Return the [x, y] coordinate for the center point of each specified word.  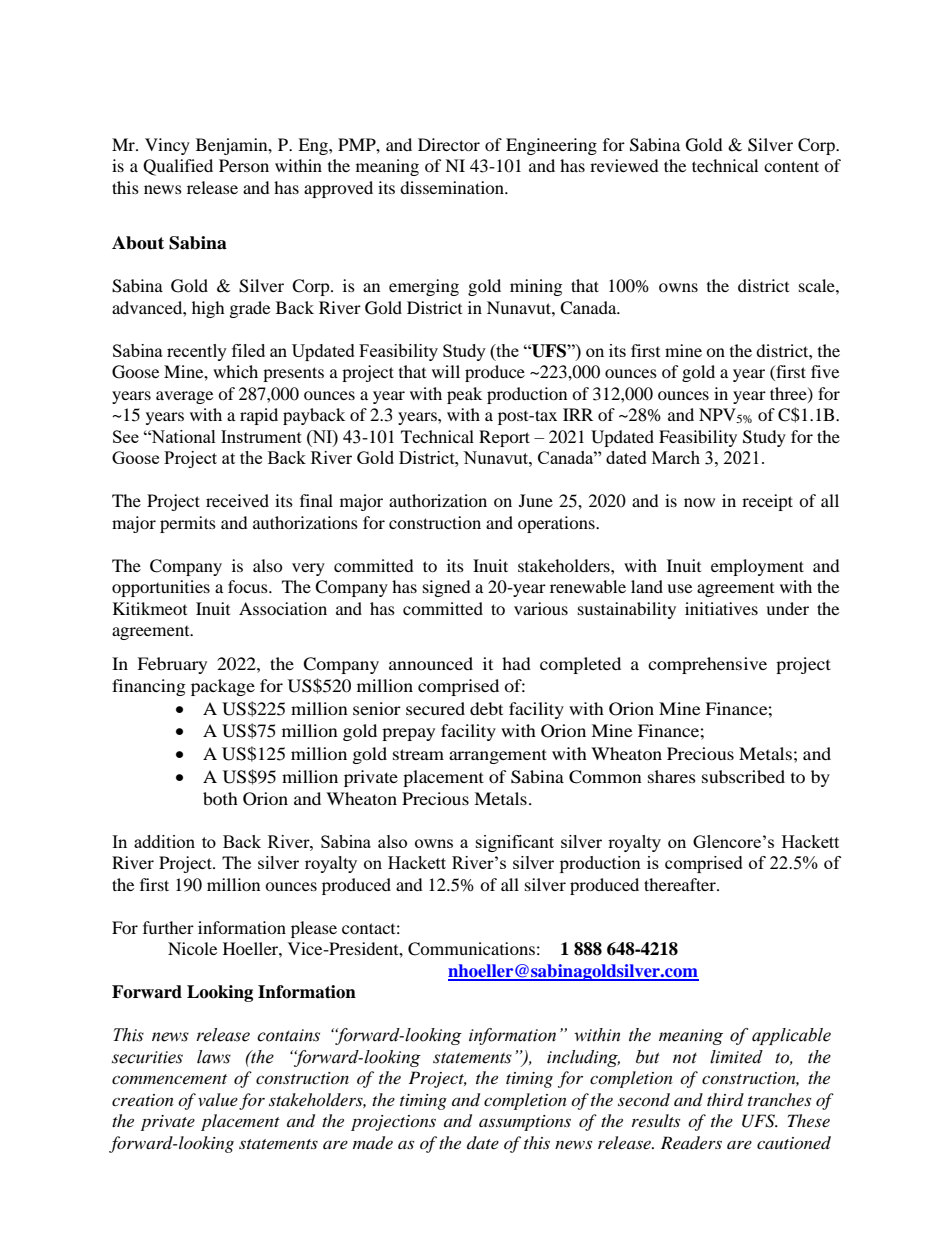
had [516, 663]
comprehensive [707, 665]
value [218, 1099]
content [791, 166]
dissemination [453, 187]
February [172, 665]
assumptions [525, 1123]
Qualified [178, 167]
